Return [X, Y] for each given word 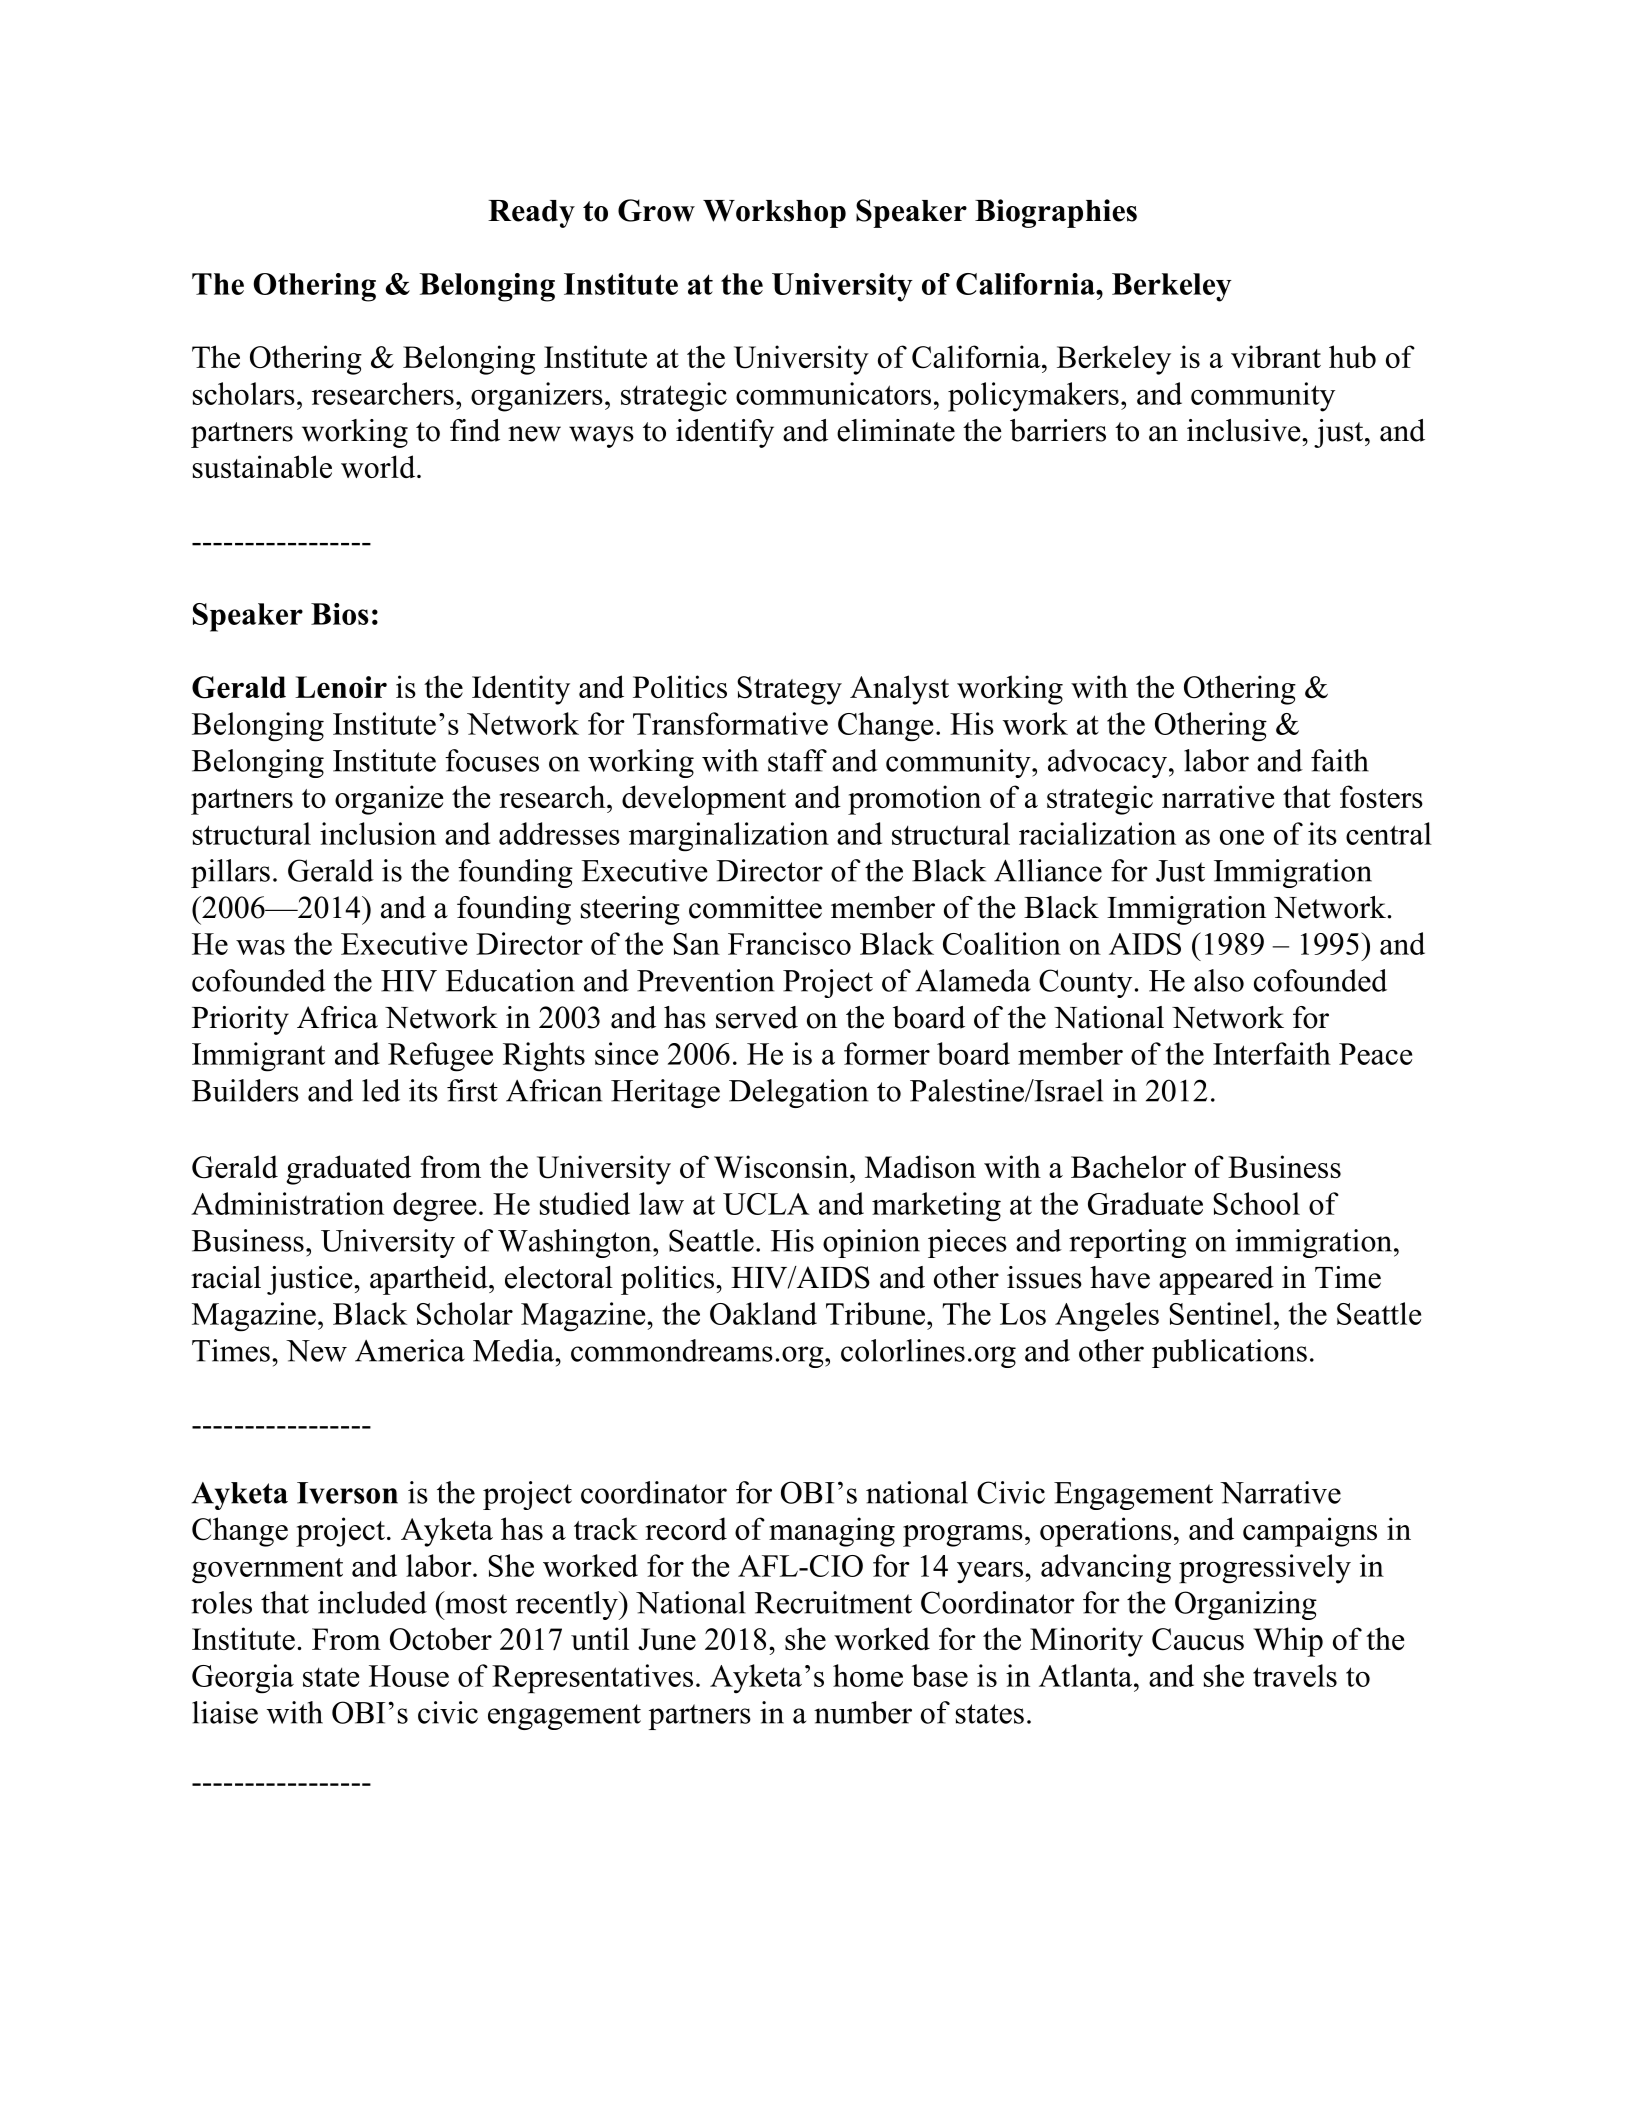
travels [1295, 1675]
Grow [656, 210]
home [868, 1675]
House [409, 1676]
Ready [531, 214]
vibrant [1276, 356]
